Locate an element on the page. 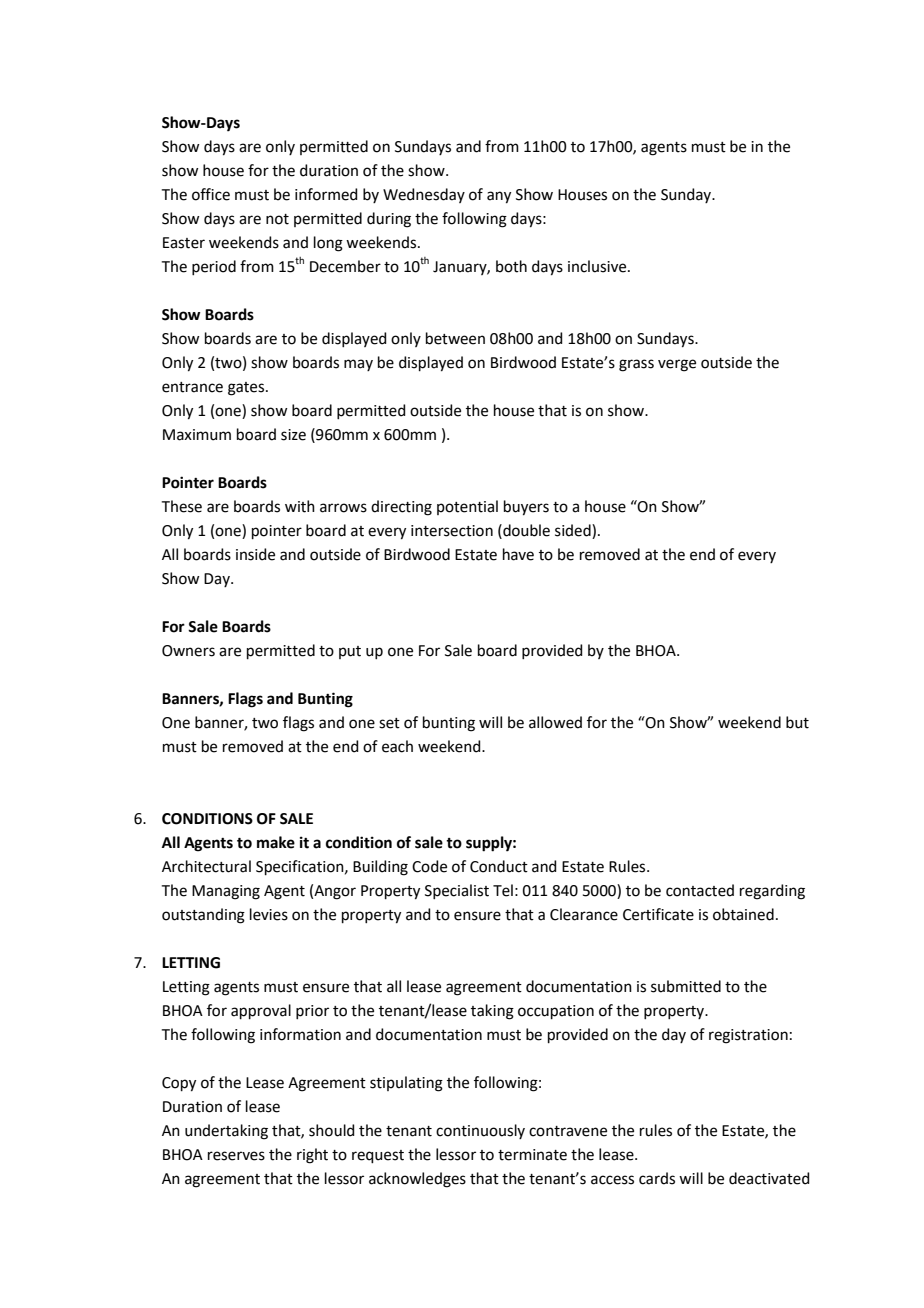  deactivated is located at coordinates (769, 1178).
